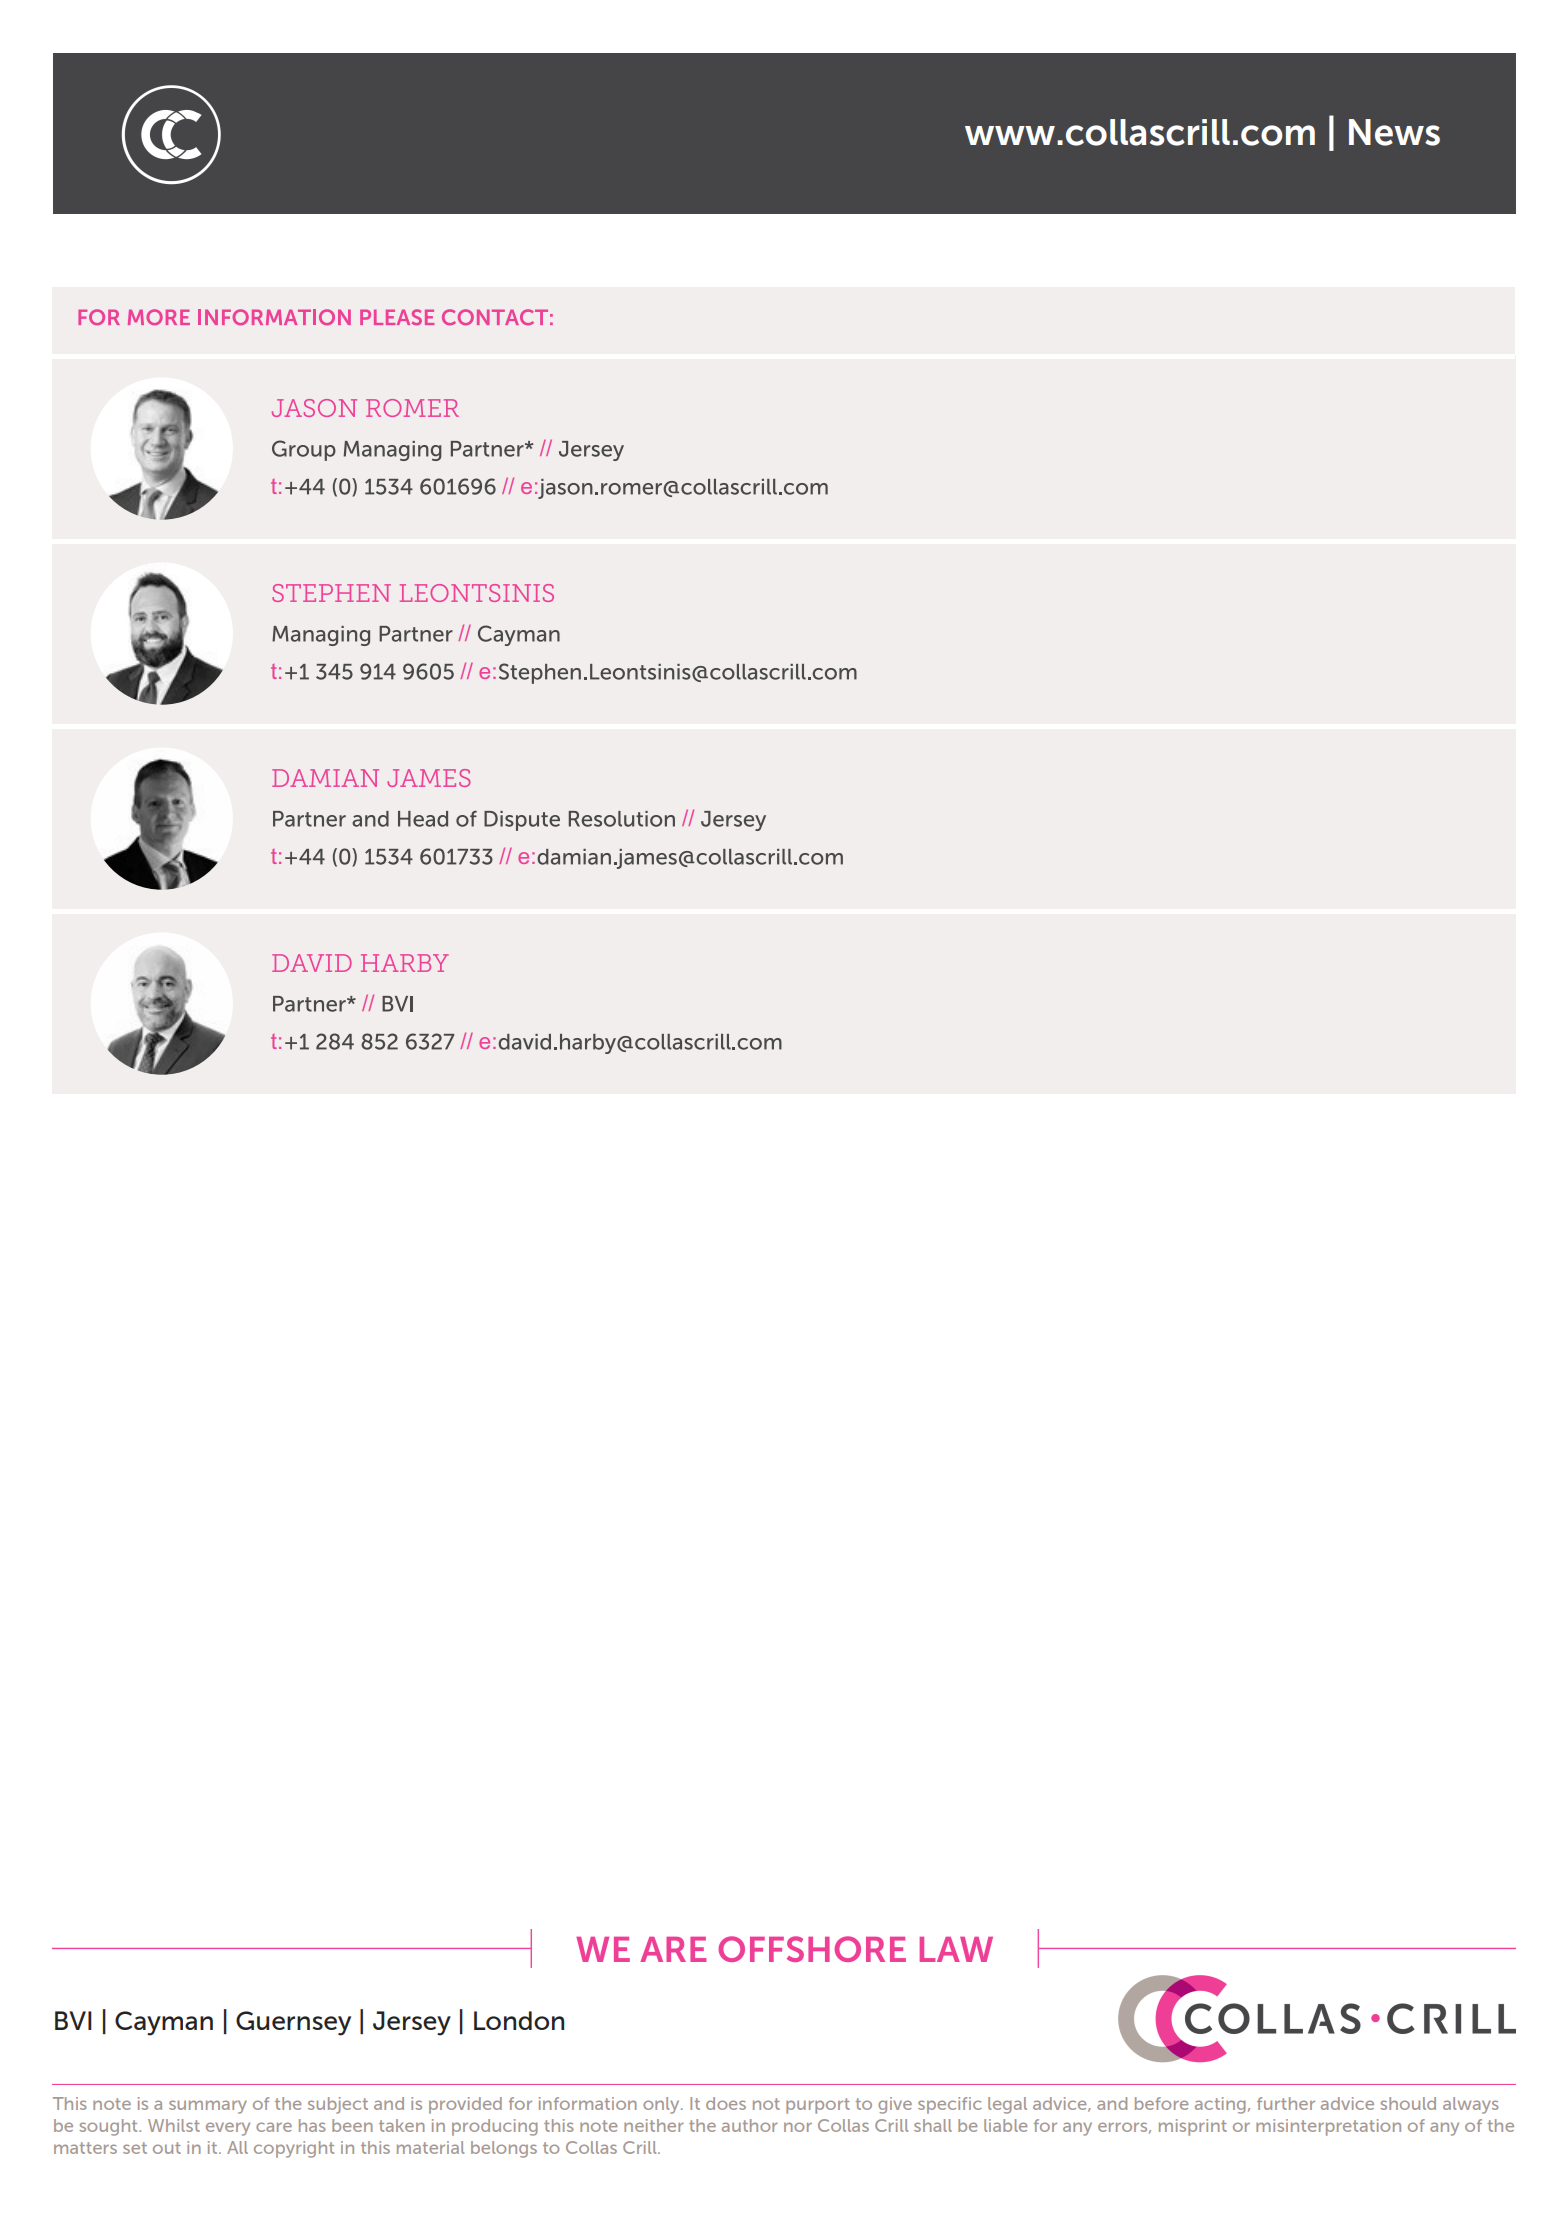 This screenshot has height=2219, width=1568. Describe the element at coordinates (412, 2023) in the screenshot. I see `Jersey` at that location.
